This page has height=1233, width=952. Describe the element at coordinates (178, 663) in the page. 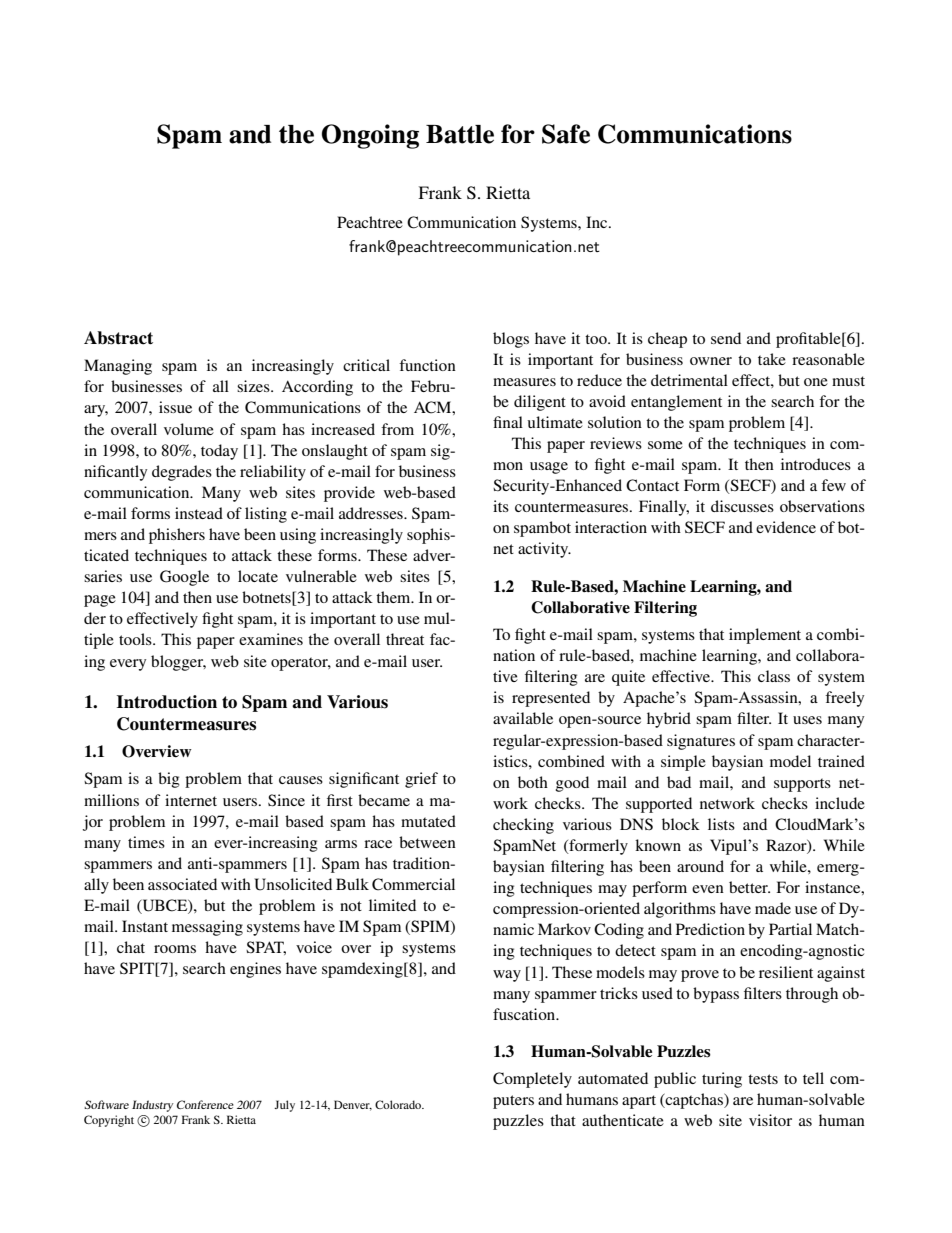

I see `blogger` at that location.
